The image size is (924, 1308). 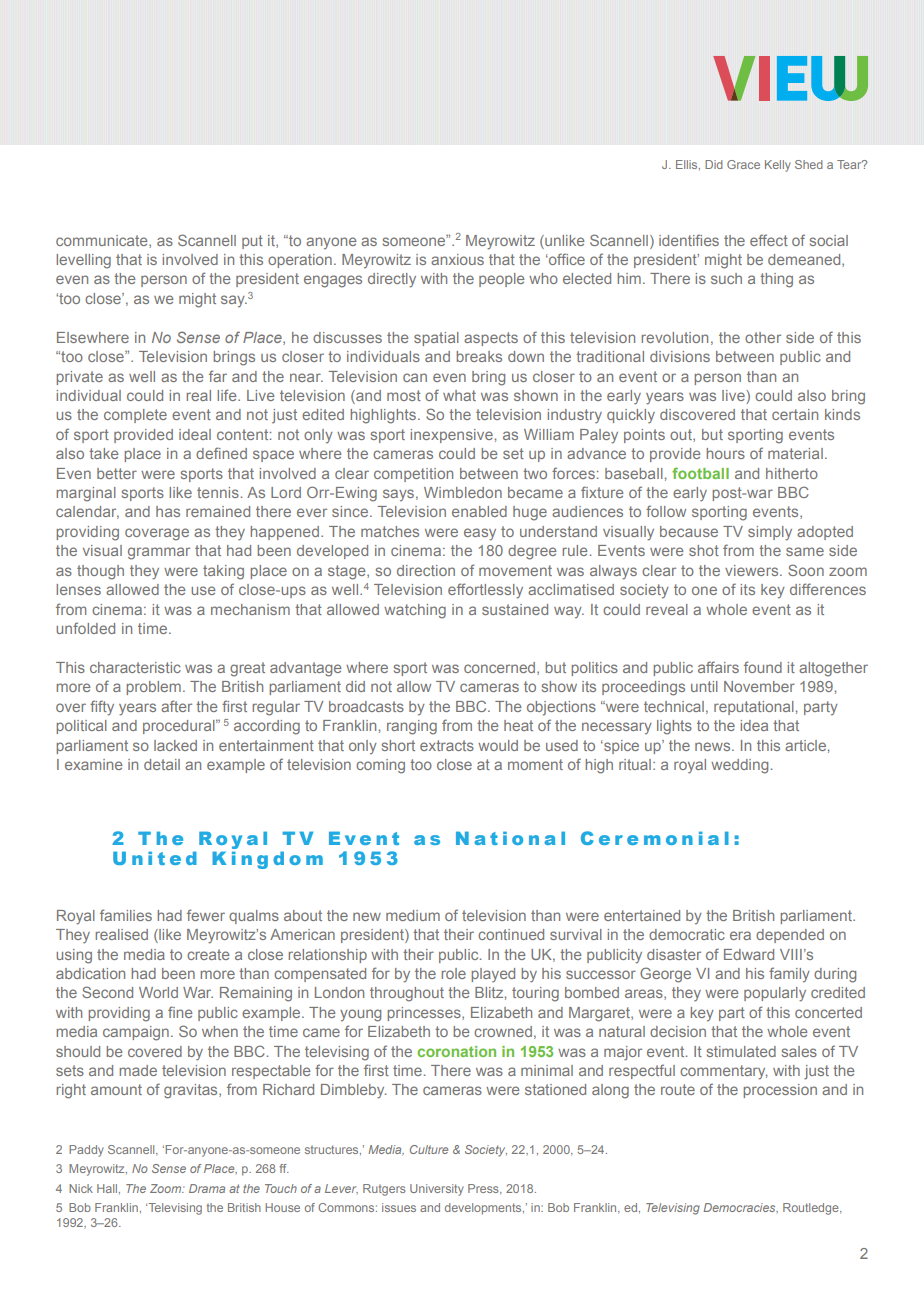 I want to click on November, so click(x=759, y=686).
